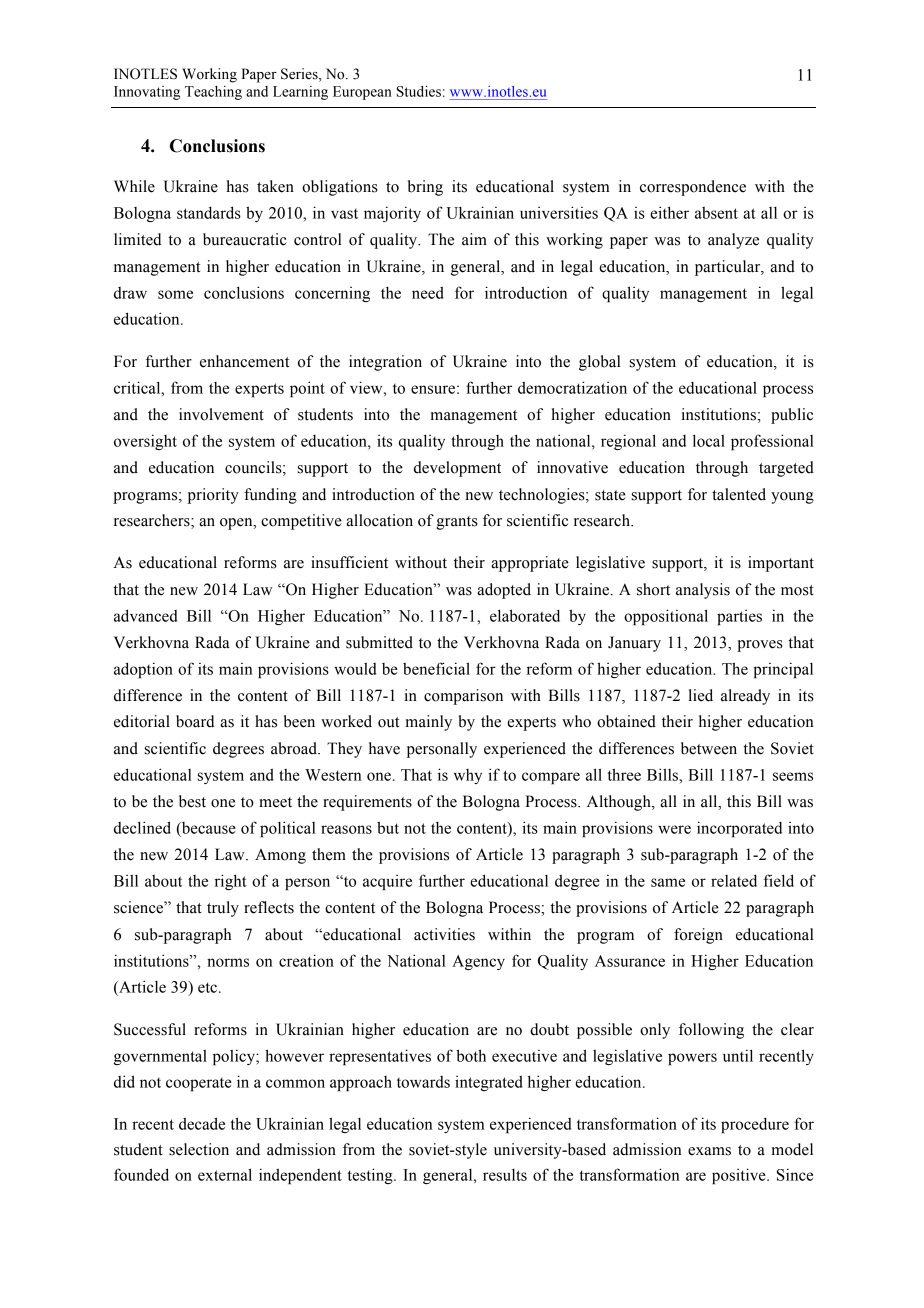 The width and height of the screenshot is (924, 1308). I want to click on correspondence, so click(693, 188).
